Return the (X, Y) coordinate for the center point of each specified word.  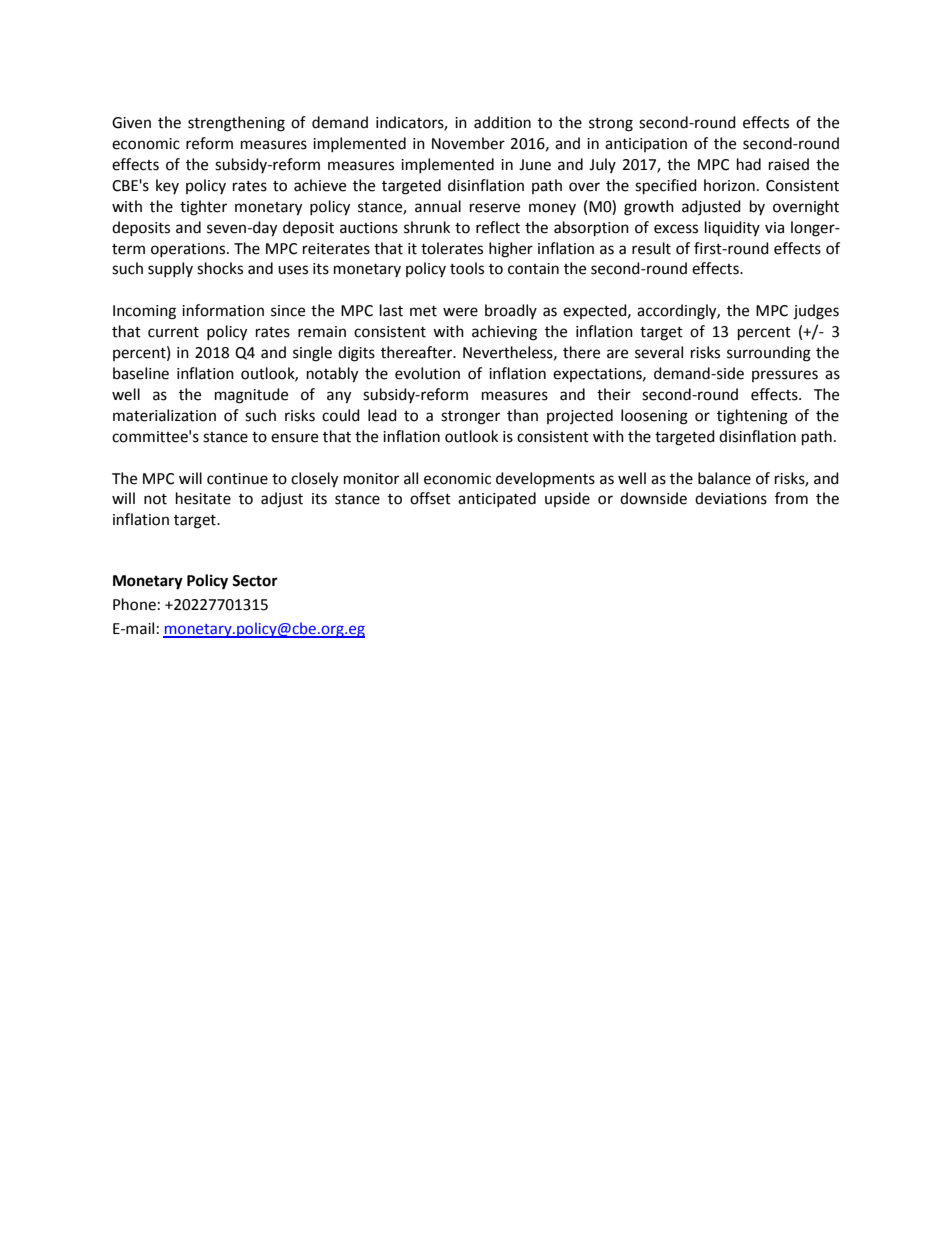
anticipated (497, 499)
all (411, 478)
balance (724, 478)
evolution (427, 373)
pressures (785, 376)
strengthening (236, 124)
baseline (141, 373)
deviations (731, 498)
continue (237, 479)
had (749, 164)
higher (511, 250)
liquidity (732, 228)
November (468, 143)
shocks (220, 268)
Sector (255, 581)
